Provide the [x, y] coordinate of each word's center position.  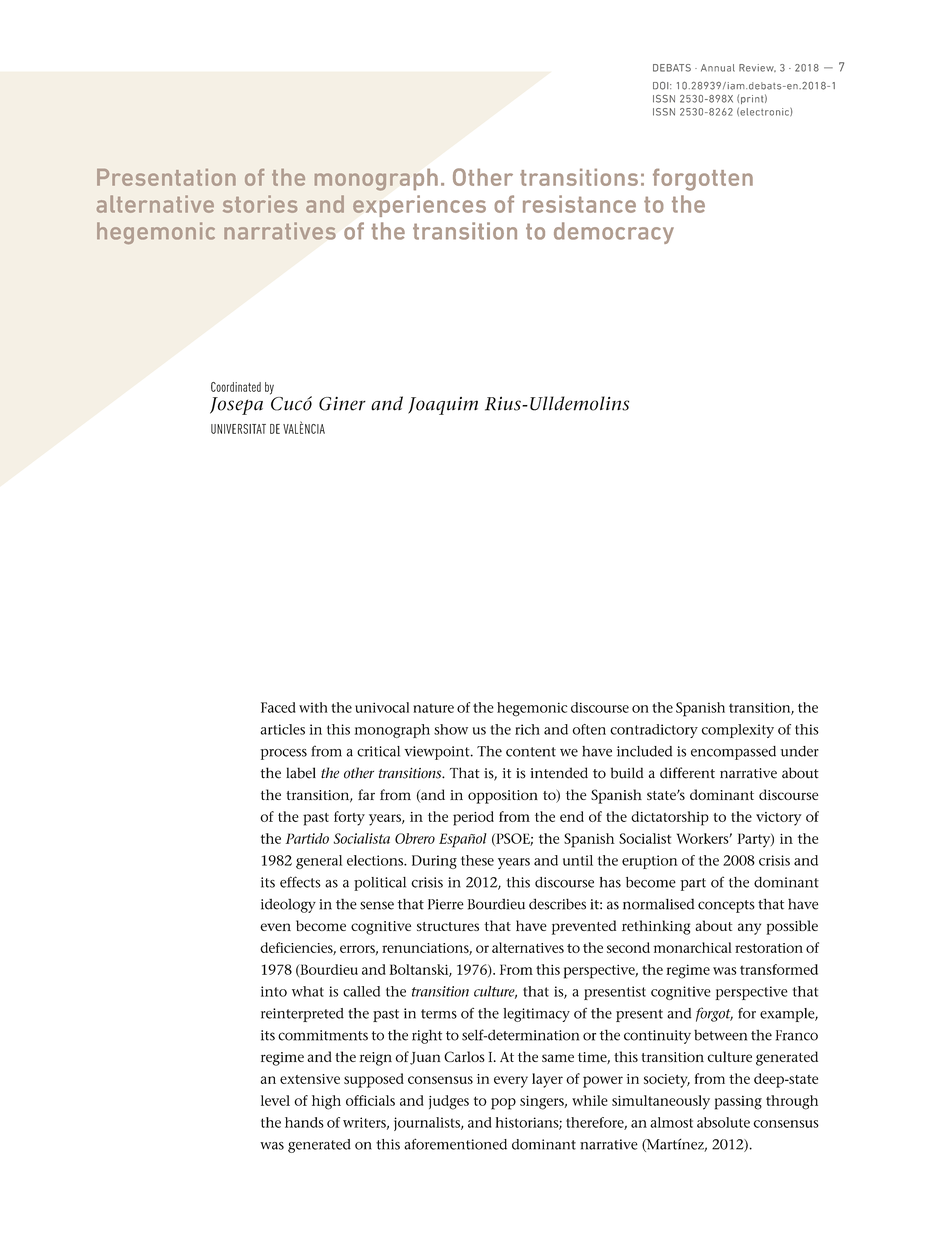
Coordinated [236, 387]
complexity [738, 731]
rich [527, 729]
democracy [614, 233]
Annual [718, 68]
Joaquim [443, 406]
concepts [726, 906]
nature [433, 708]
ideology [288, 906]
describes [557, 904]
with [313, 707]
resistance [579, 204]
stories [260, 204]
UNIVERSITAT [238, 429]
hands [304, 1122]
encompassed [733, 753]
